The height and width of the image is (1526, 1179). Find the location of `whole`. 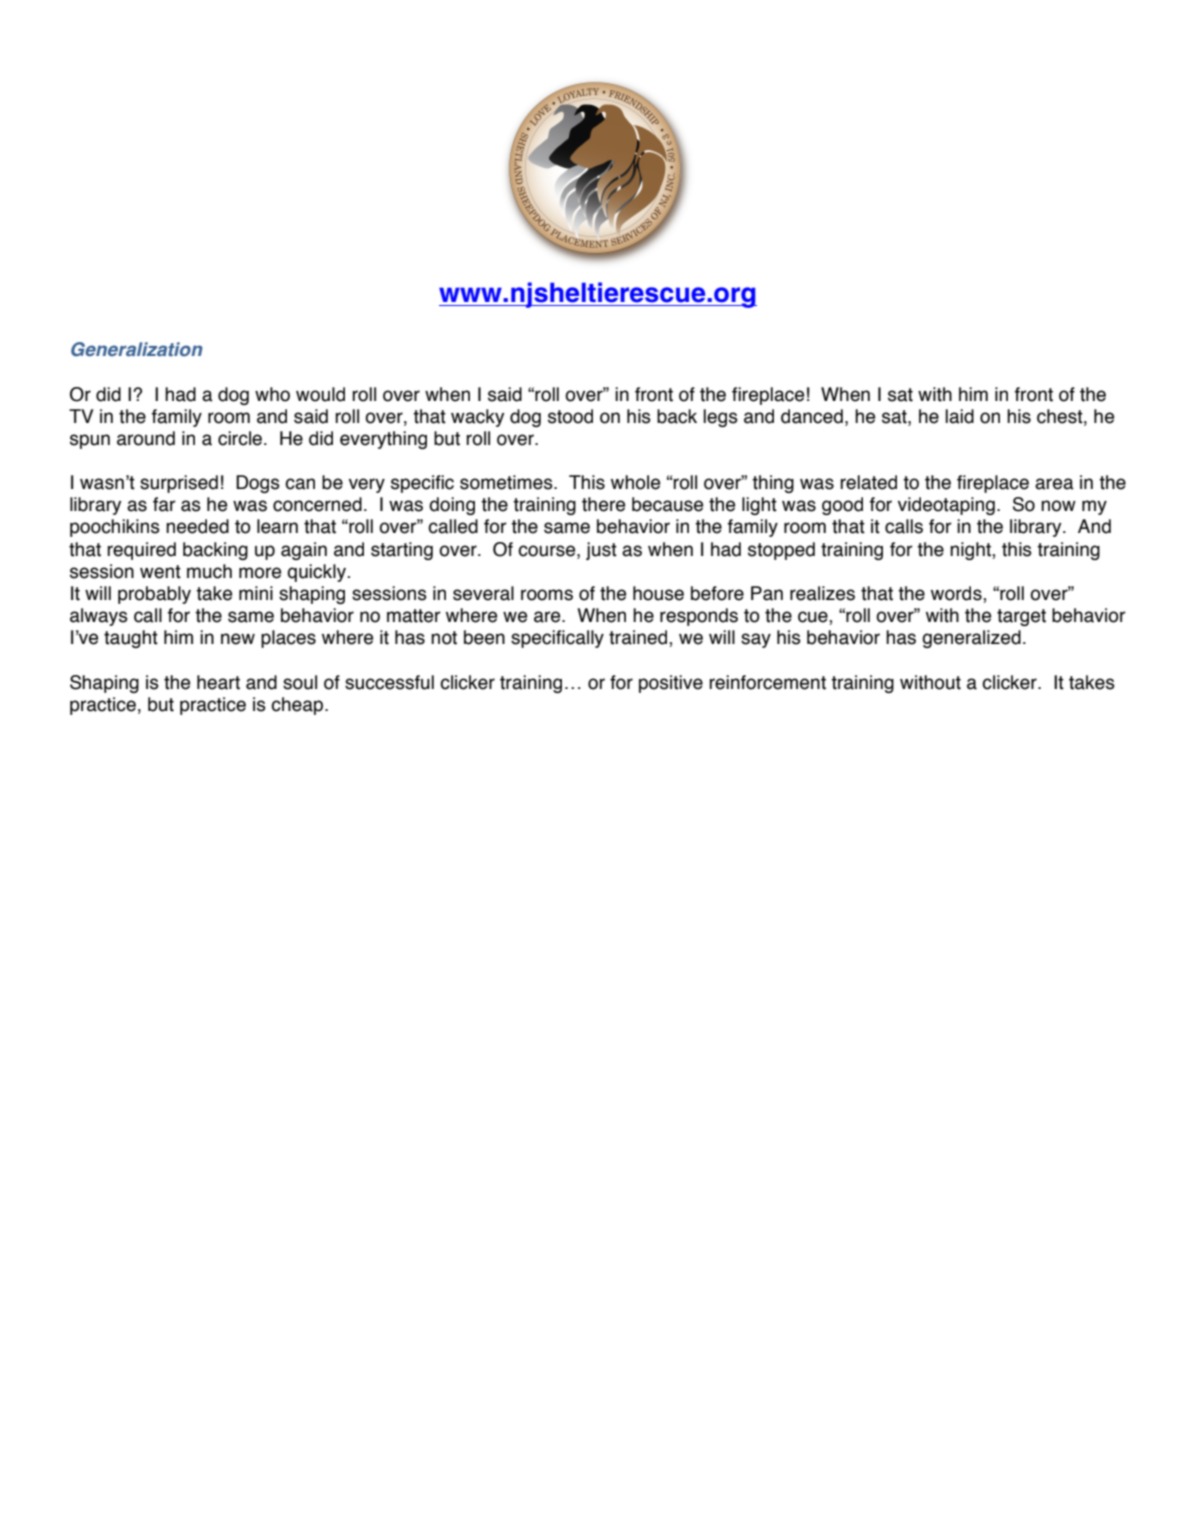

whole is located at coordinates (635, 482).
